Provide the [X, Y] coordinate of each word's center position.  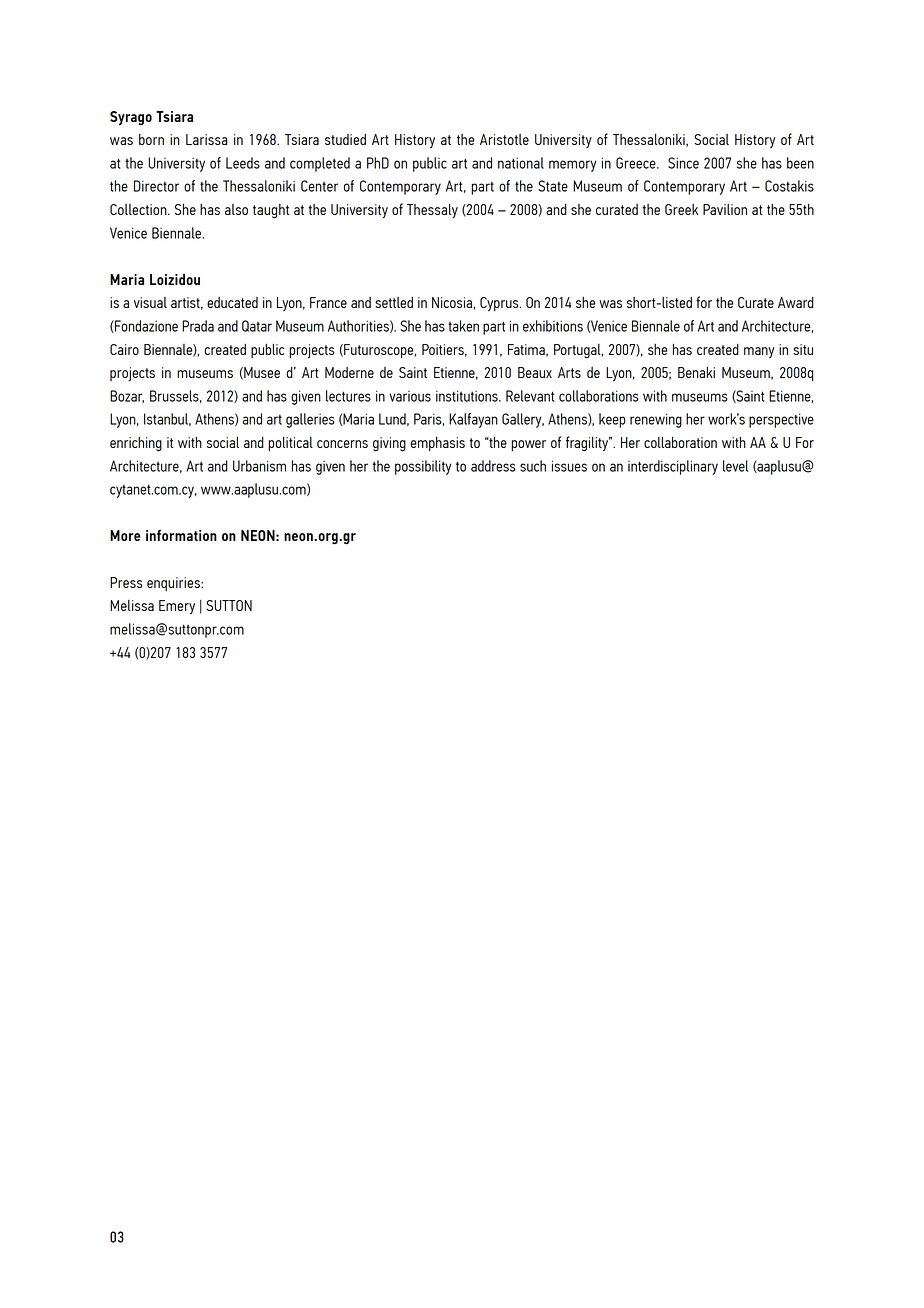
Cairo [124, 349]
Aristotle [504, 139]
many [759, 352]
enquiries [174, 584]
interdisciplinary [673, 467]
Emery [177, 607]
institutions [468, 396]
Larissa [207, 139]
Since [683, 163]
